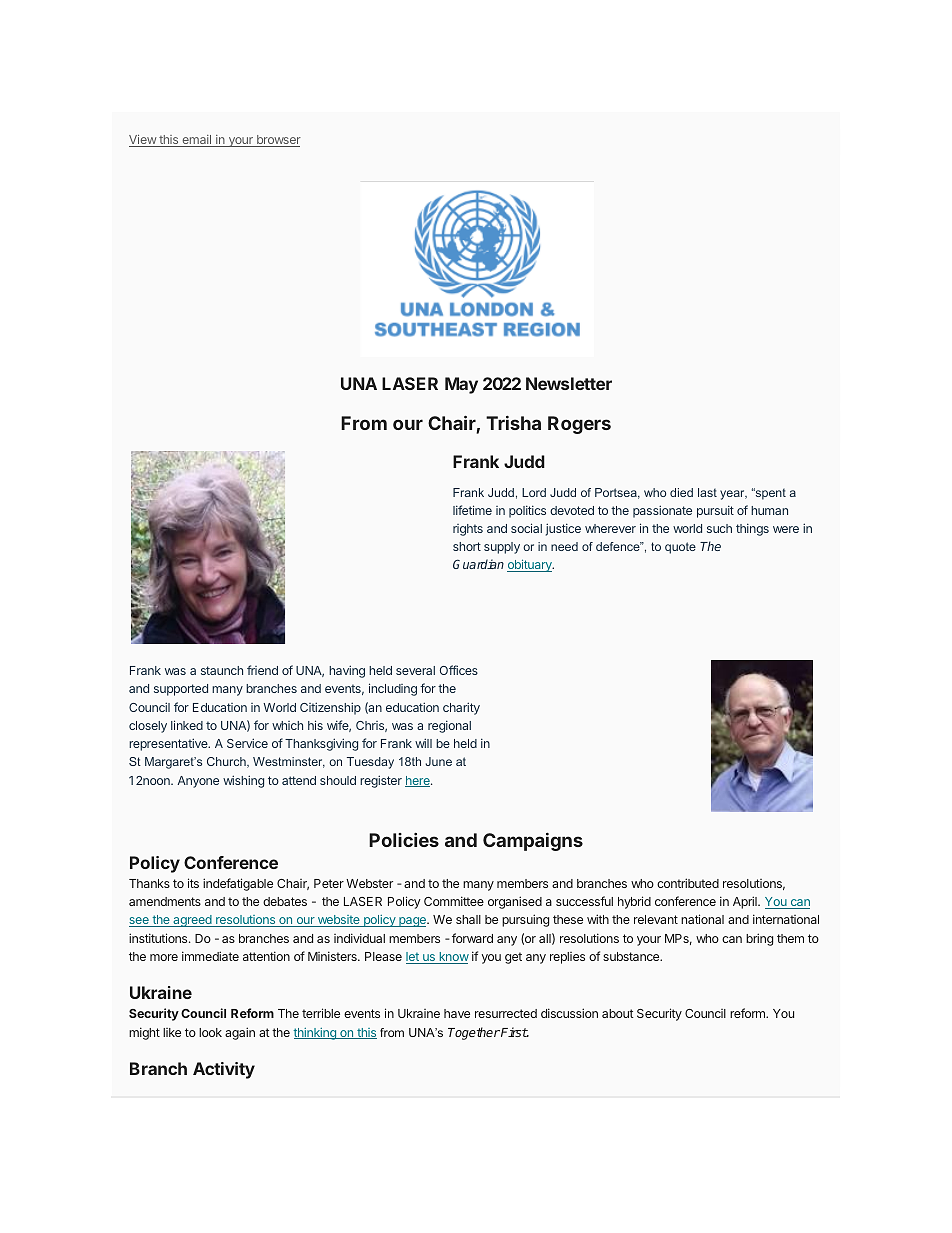 This page has width=952, height=1233. Describe the element at coordinates (707, 492) in the page. I see `last` at that location.
